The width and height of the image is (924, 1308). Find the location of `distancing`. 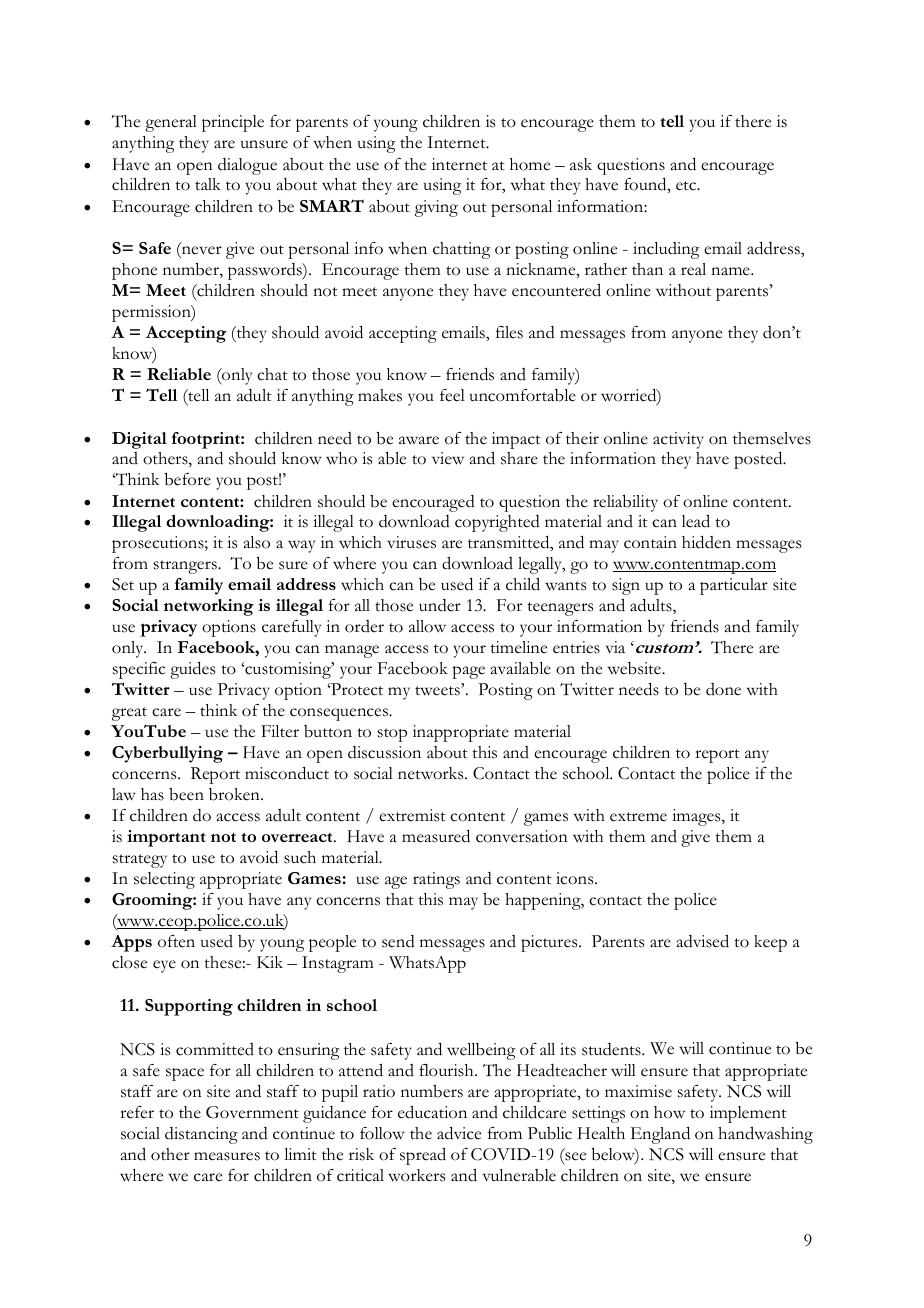

distancing is located at coordinates (201, 1135).
